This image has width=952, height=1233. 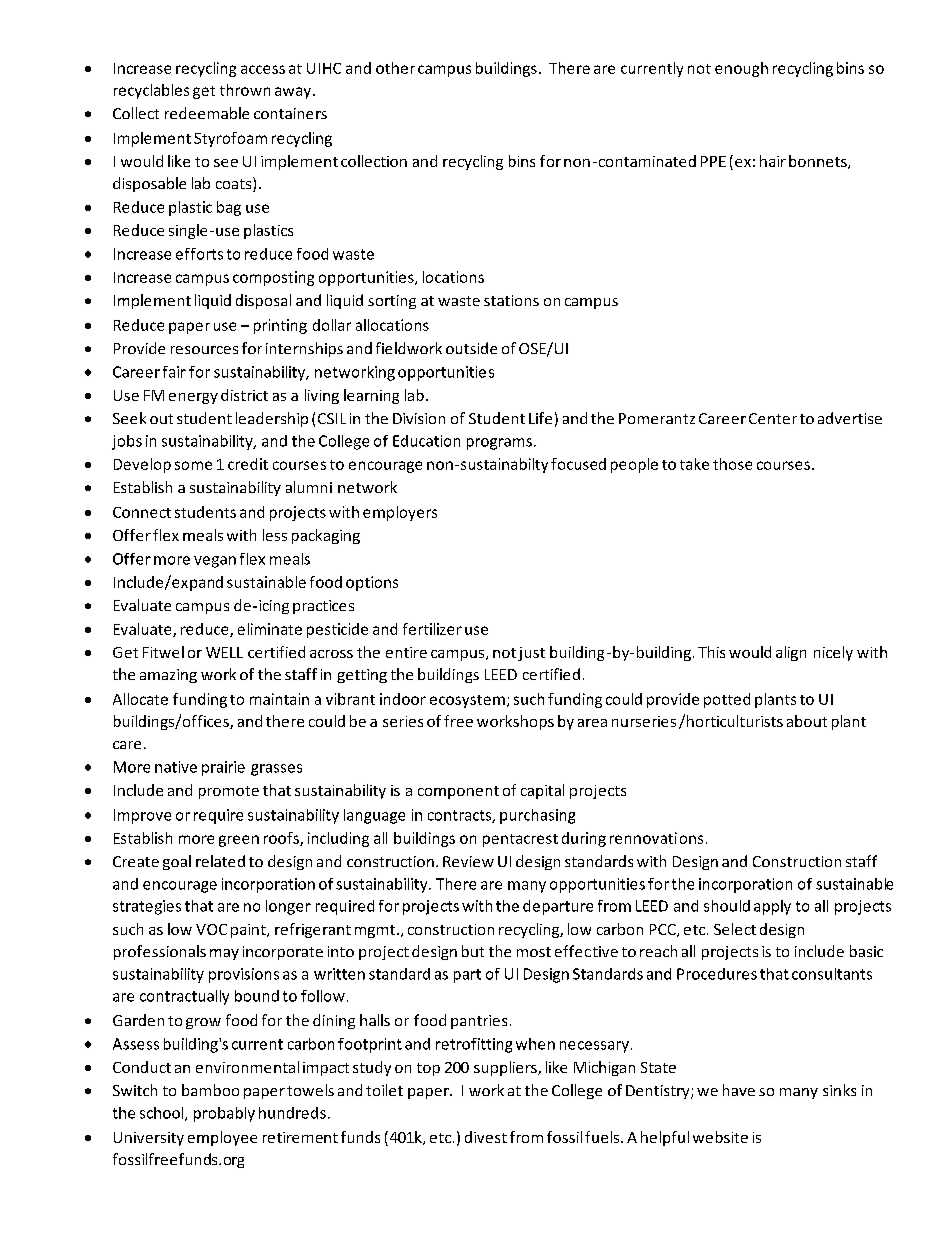 What do you see at coordinates (773, 418) in the image?
I see `Center` at bounding box center [773, 418].
